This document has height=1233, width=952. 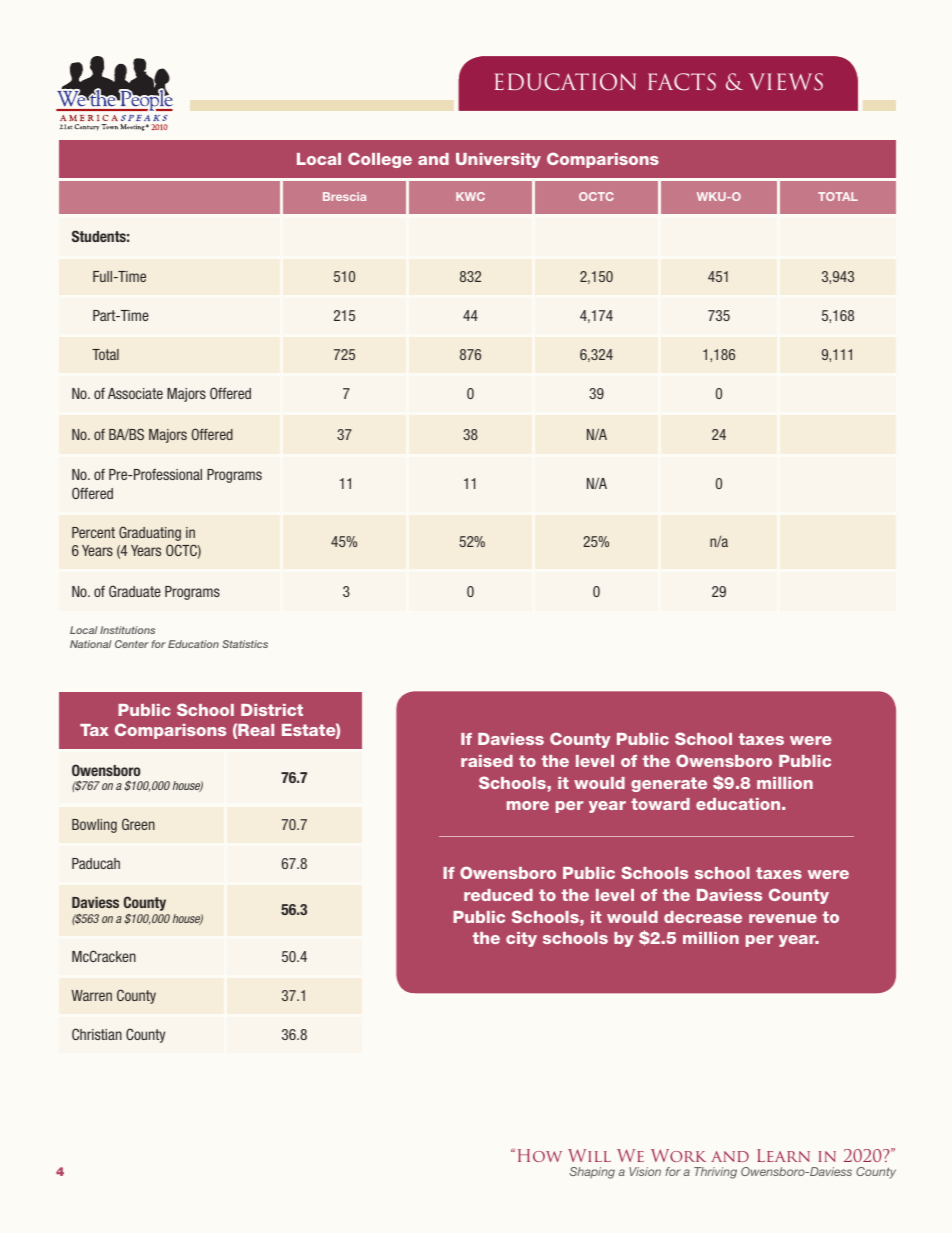 What do you see at coordinates (669, 784) in the document?
I see `generate` at bounding box center [669, 784].
